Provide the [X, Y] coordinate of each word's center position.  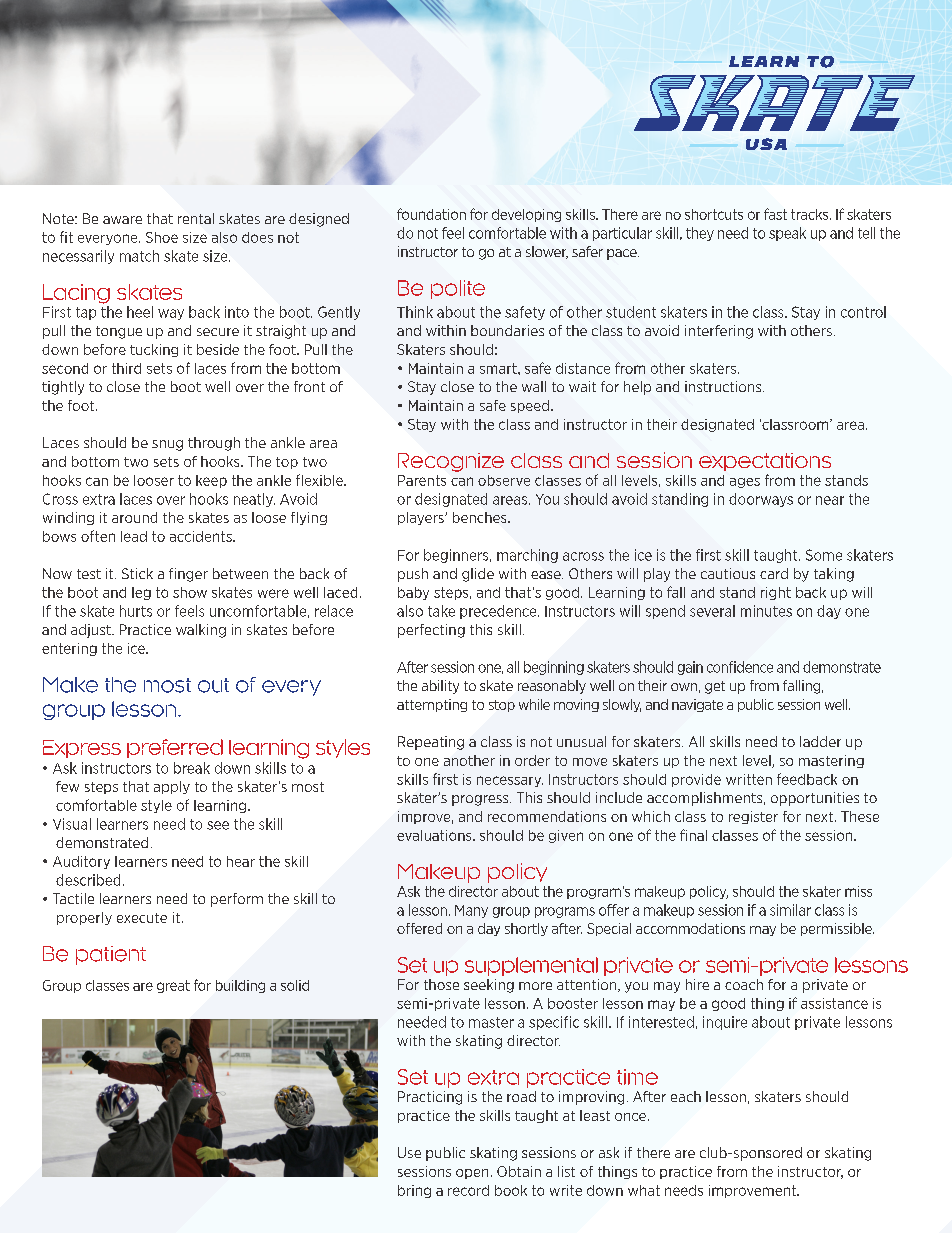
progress [481, 800]
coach [744, 984]
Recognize [451, 462]
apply [172, 787]
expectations [765, 462]
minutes [766, 611]
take [441, 611]
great [173, 986]
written [749, 779]
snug [167, 445]
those [441, 984]
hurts [136, 611]
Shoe [162, 237]
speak [787, 234]
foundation [431, 214]
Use [409, 1152]
